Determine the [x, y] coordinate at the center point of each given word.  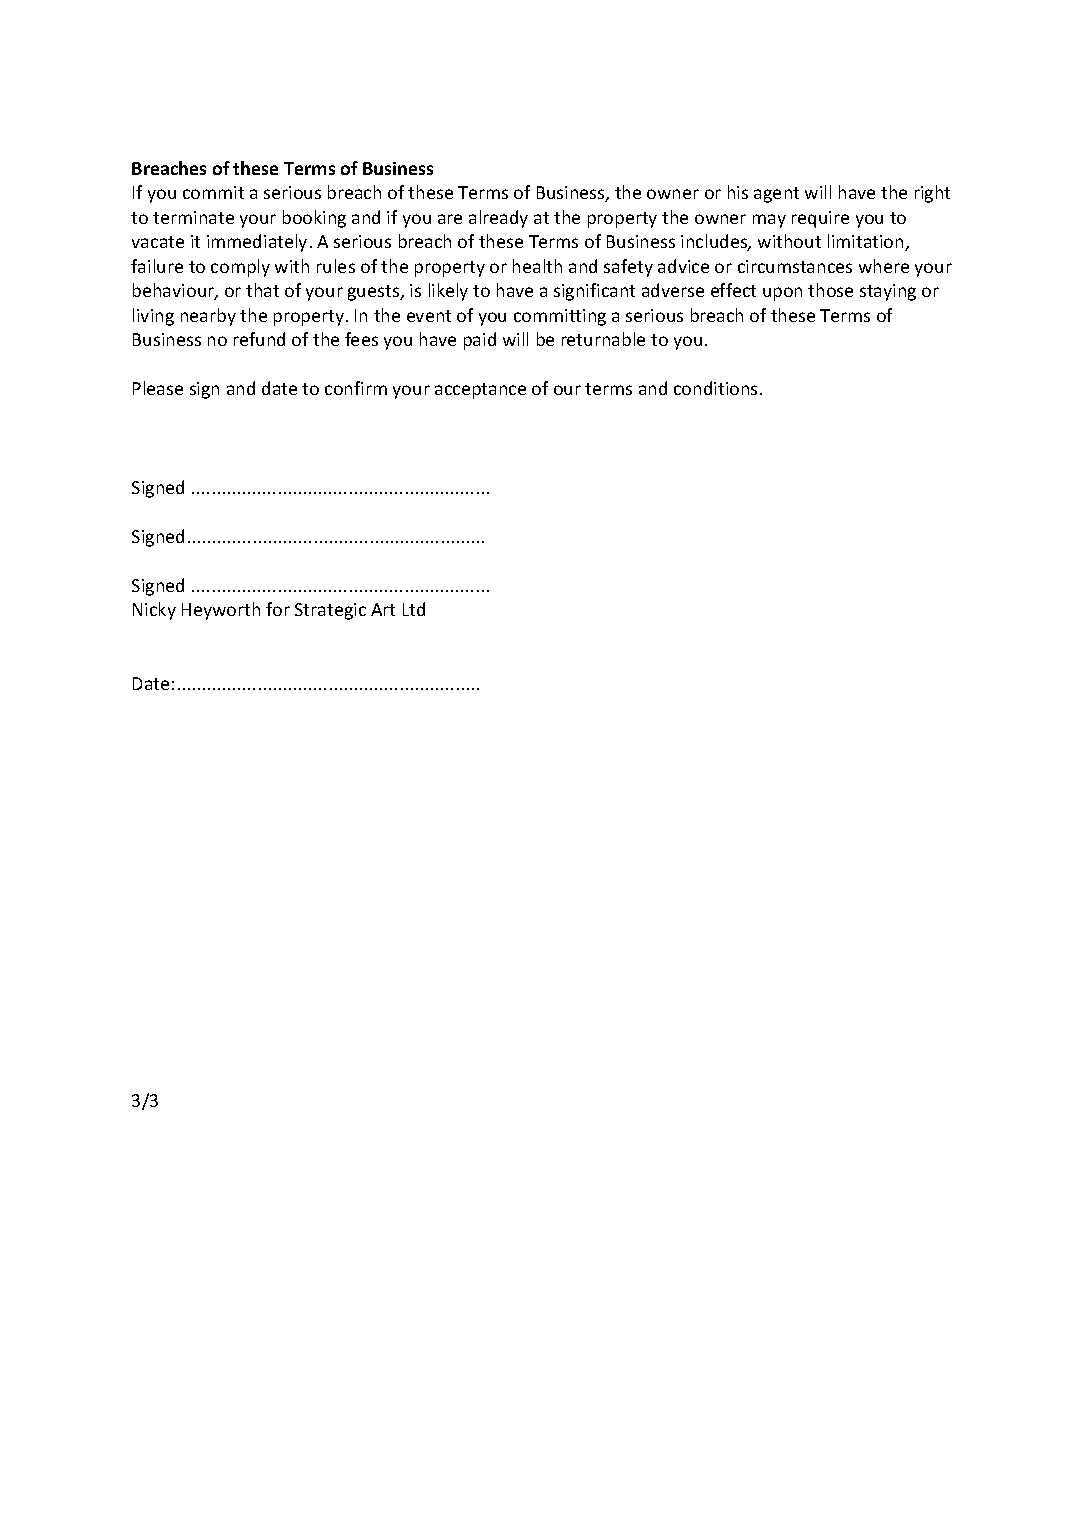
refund [259, 339]
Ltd [414, 609]
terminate [193, 217]
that [262, 290]
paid [480, 341]
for [278, 609]
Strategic [330, 611]
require [820, 219]
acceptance [480, 391]
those [830, 290]
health [537, 266]
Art [383, 609]
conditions [715, 388]
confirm [356, 388]
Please [158, 388]
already [498, 219]
